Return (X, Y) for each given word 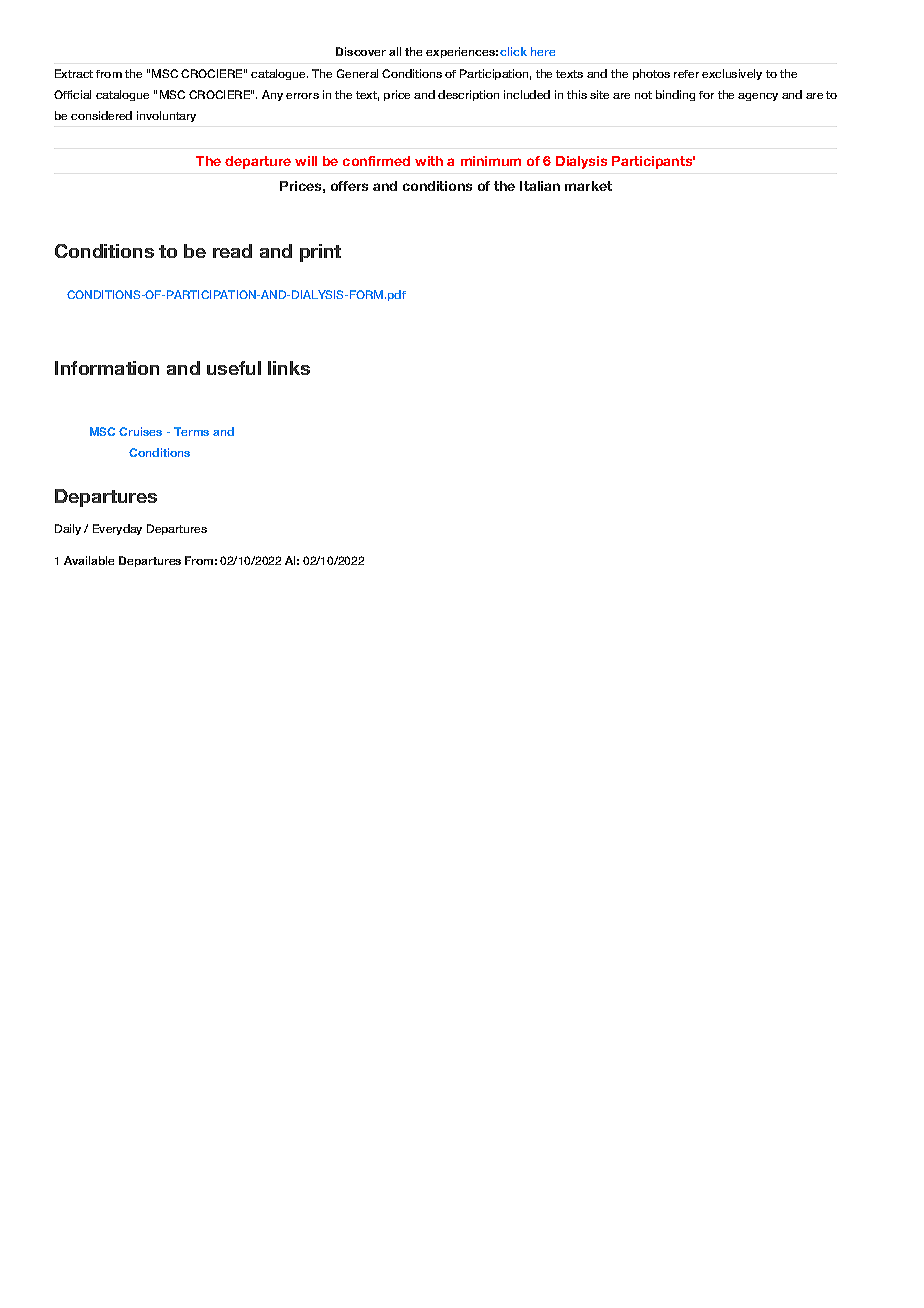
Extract (74, 73)
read (232, 251)
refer (686, 74)
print (320, 253)
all (395, 51)
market (588, 186)
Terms (191, 431)
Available (89, 560)
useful (234, 368)
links (289, 368)
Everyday (117, 529)
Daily (68, 529)
